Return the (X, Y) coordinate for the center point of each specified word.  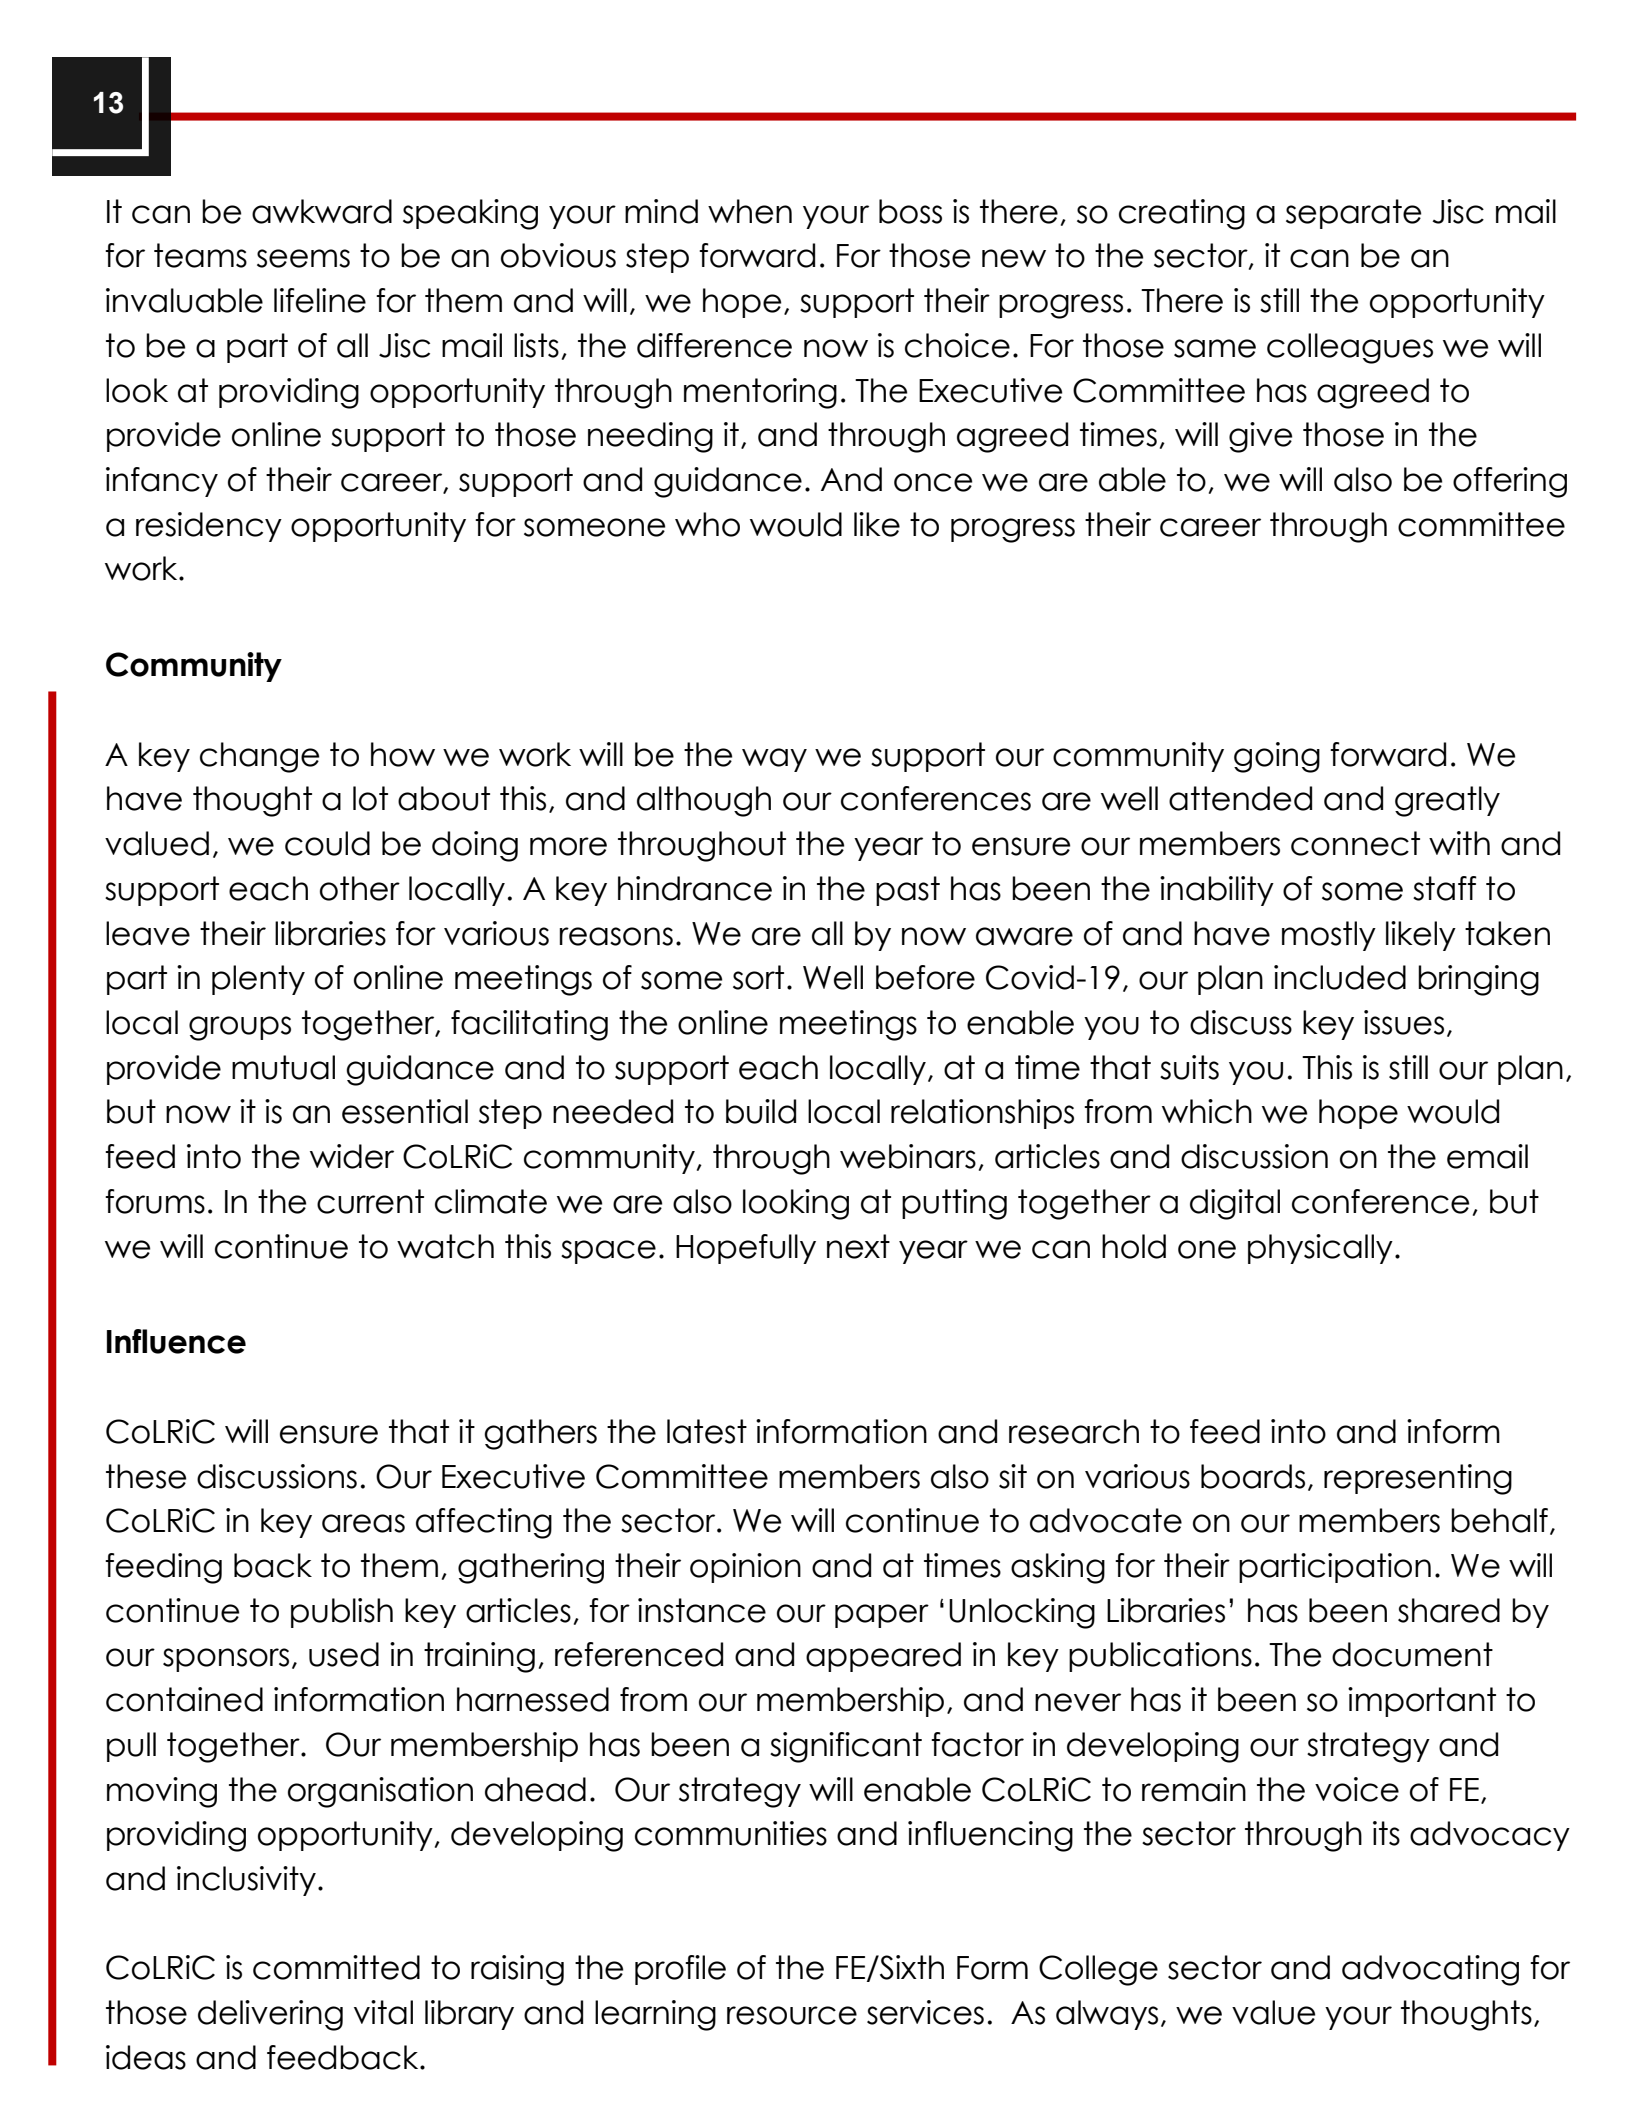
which (1207, 1111)
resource (792, 2015)
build (761, 1111)
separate (1353, 214)
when (750, 211)
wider (352, 1156)
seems (303, 258)
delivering (270, 2015)
